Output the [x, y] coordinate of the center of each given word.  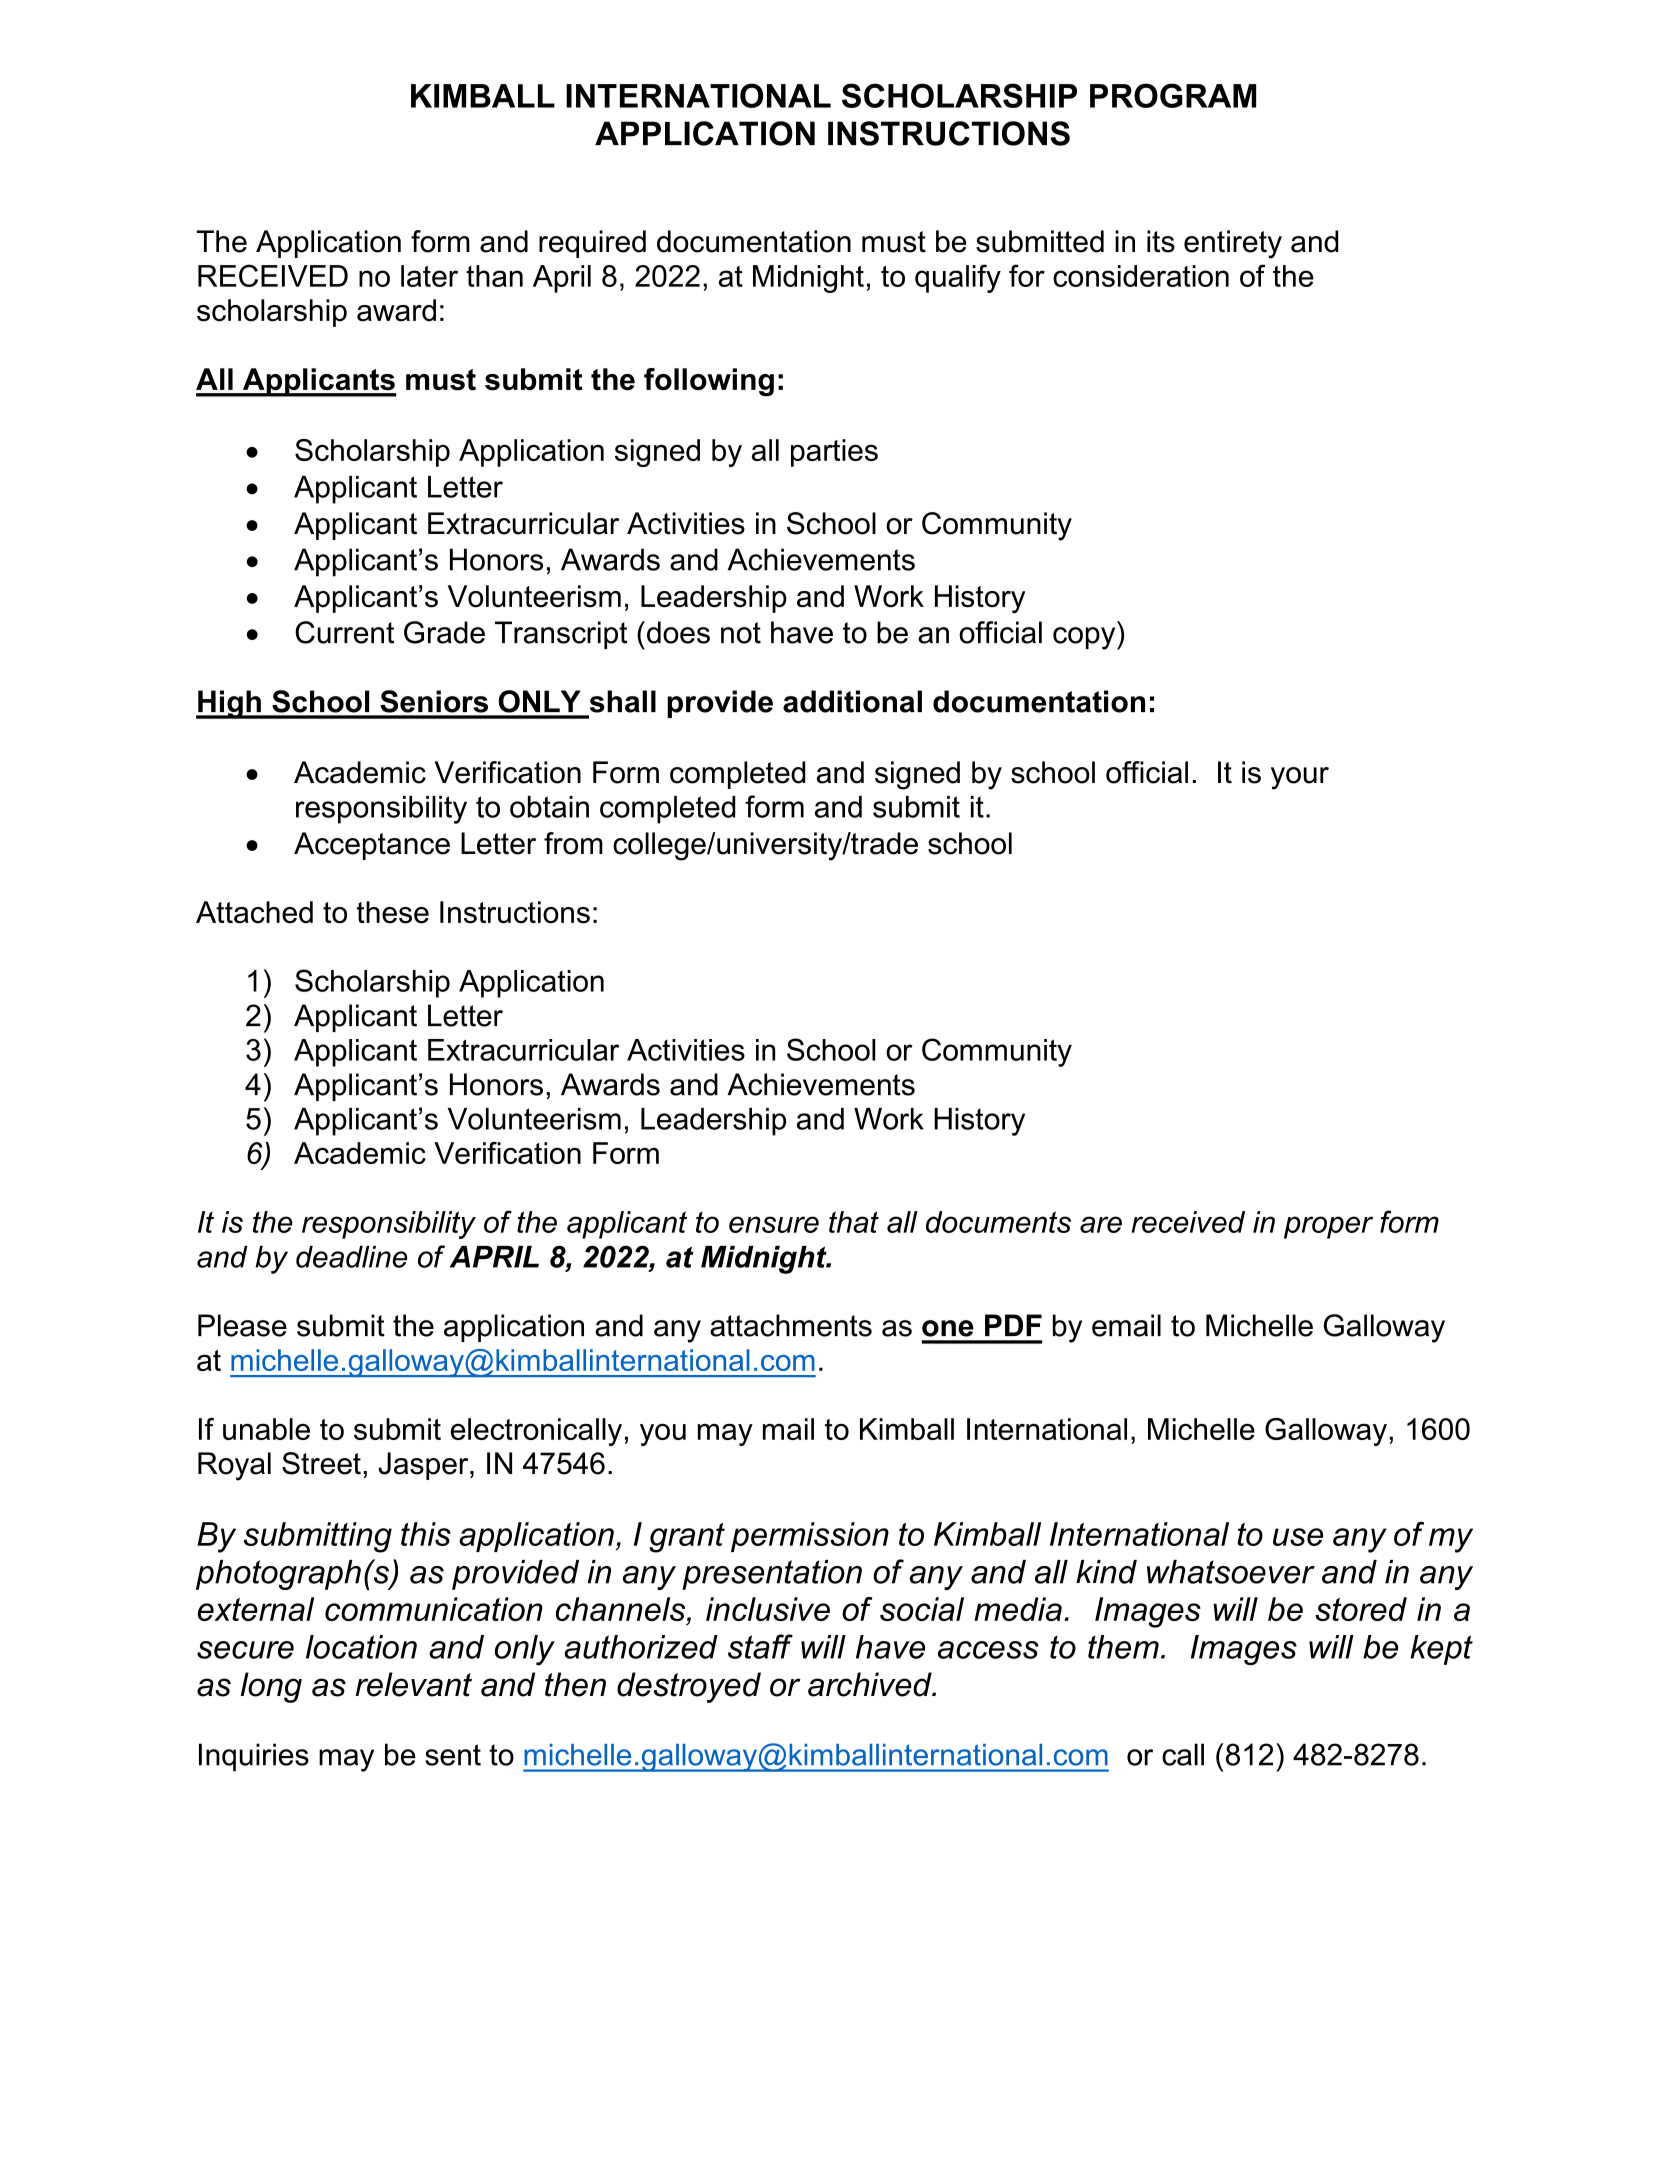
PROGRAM [1173, 95]
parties [834, 453]
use [1298, 1537]
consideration [1141, 276]
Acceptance [372, 846]
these [392, 912]
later [429, 276]
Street [321, 1463]
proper [1328, 1227]
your [1300, 778]
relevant [414, 1684]
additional [852, 701]
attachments [791, 1325]
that [854, 1222]
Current [344, 632]
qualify [958, 278]
